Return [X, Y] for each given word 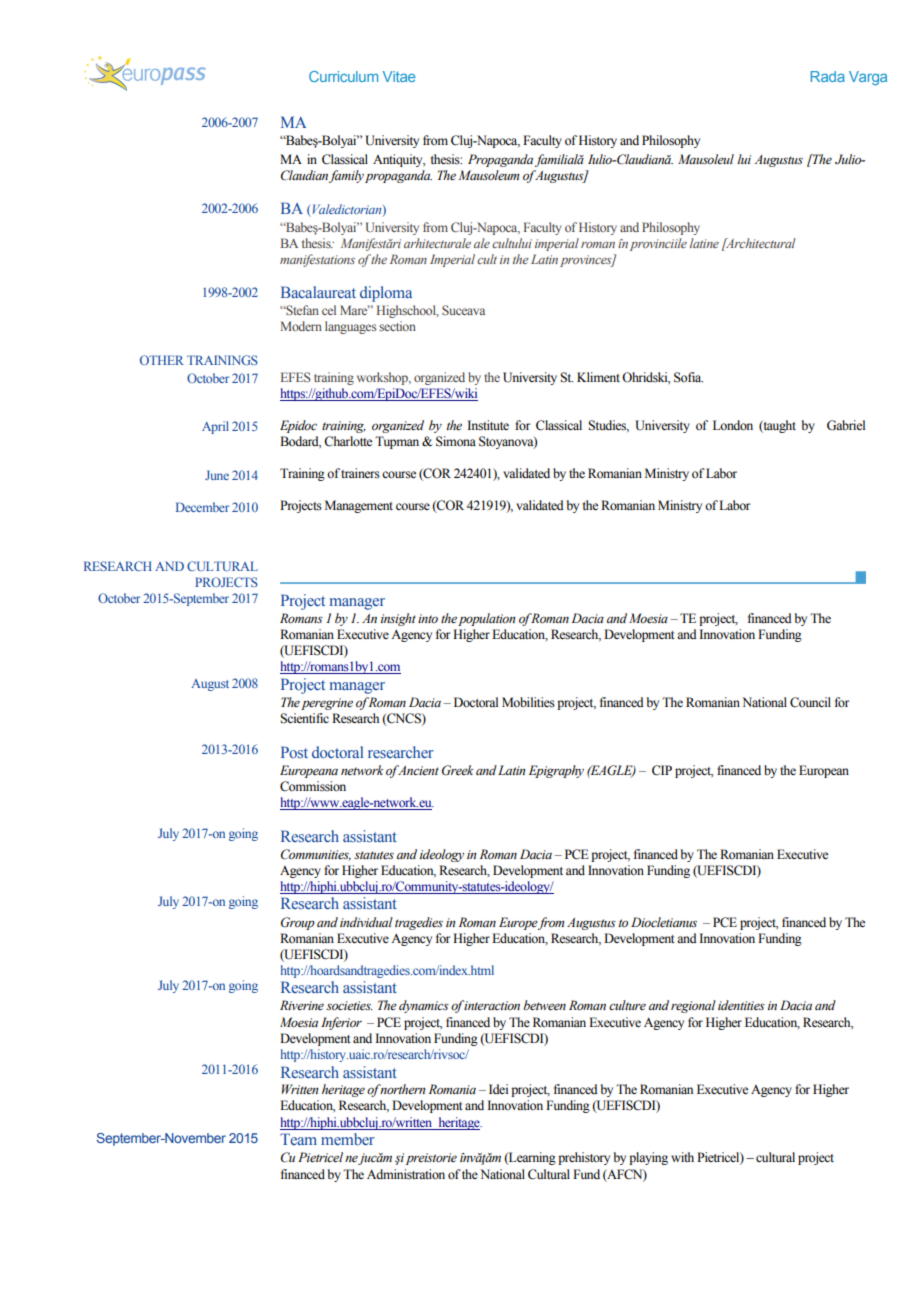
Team [298, 1139]
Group [298, 923]
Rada [828, 76]
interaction [492, 1006]
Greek [458, 770]
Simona [456, 441]
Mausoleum [488, 175]
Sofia [688, 377]
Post [294, 752]
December [202, 507]
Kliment [598, 377]
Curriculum [343, 76]
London [733, 425]
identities [741, 1005]
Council [810, 702]
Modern [301, 326]
